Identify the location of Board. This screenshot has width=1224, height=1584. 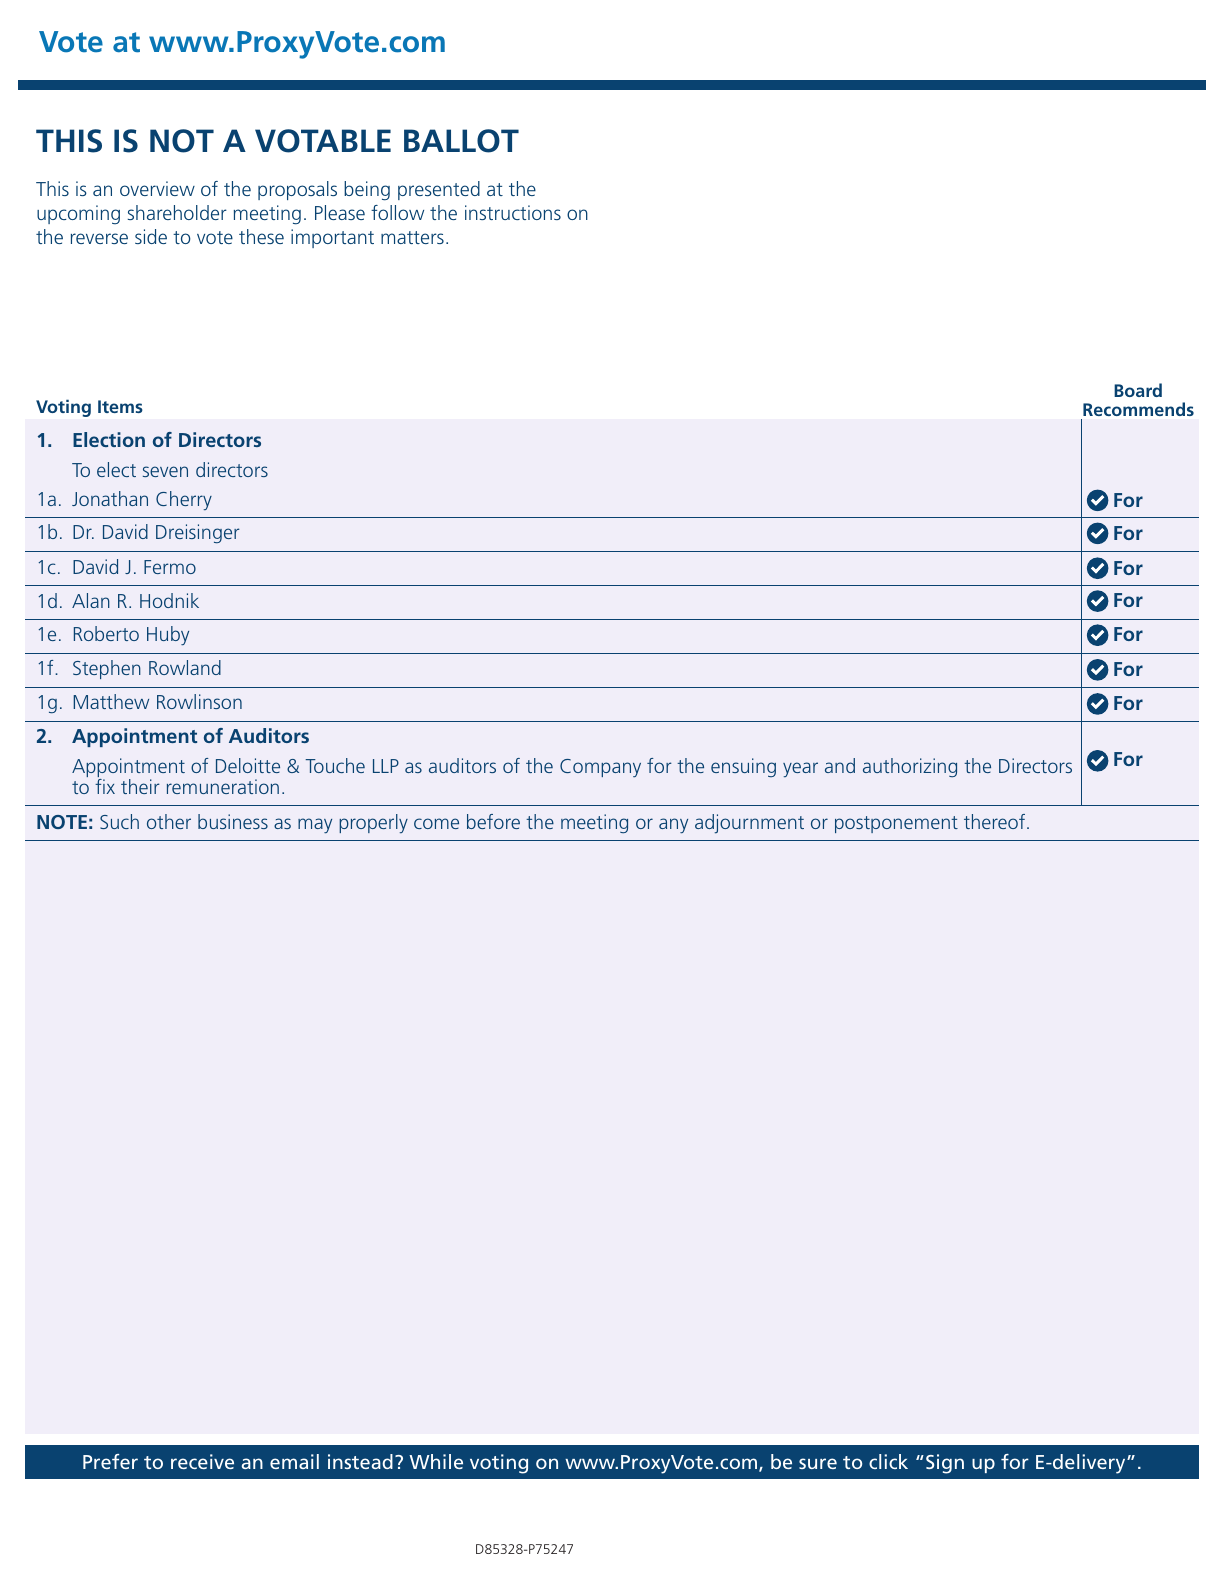
(1138, 390).
